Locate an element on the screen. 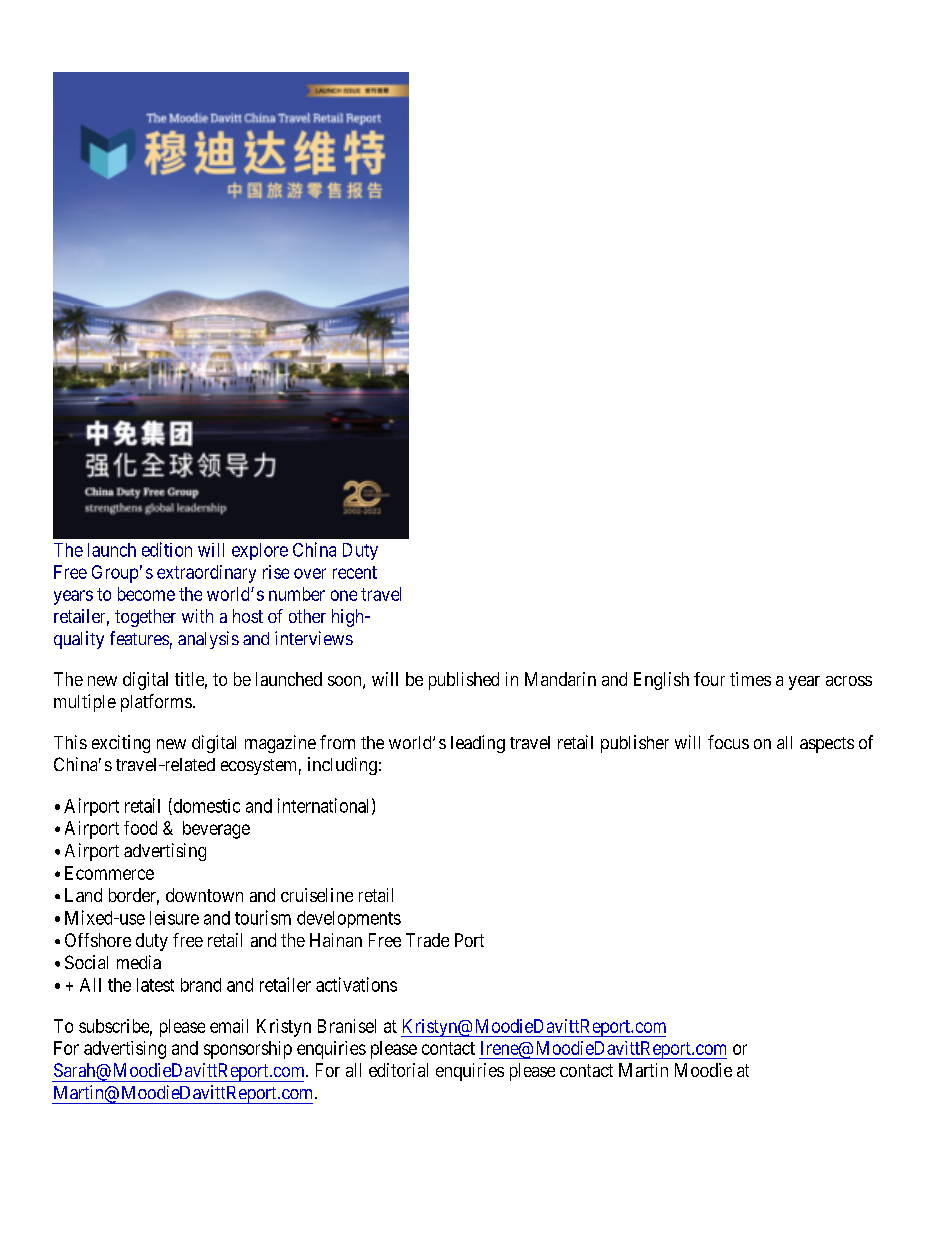 The image size is (952, 1233). recent is located at coordinates (355, 572).
